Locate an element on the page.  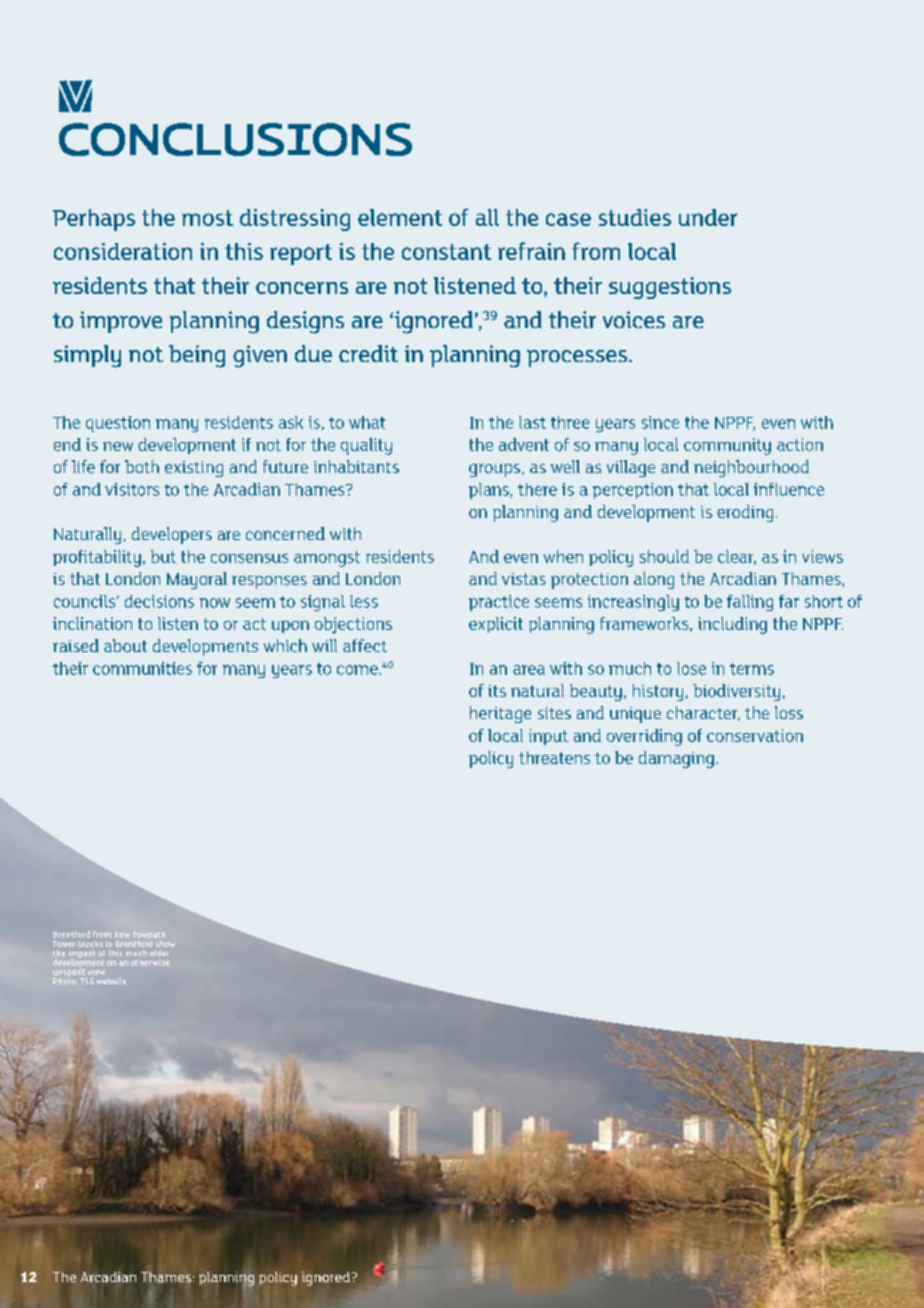
what is located at coordinates (367, 422).
